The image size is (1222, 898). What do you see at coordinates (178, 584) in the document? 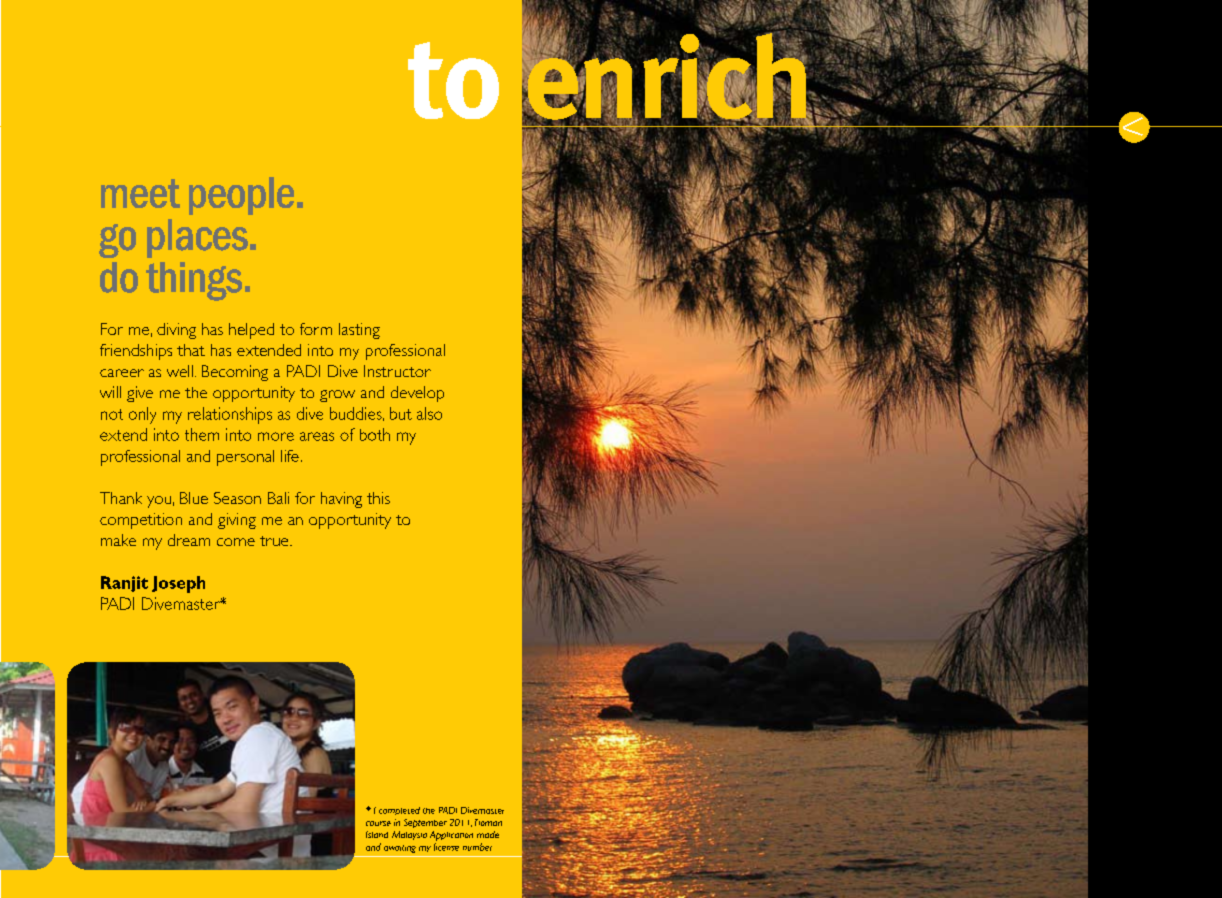
I see `Joseph` at bounding box center [178, 584].
